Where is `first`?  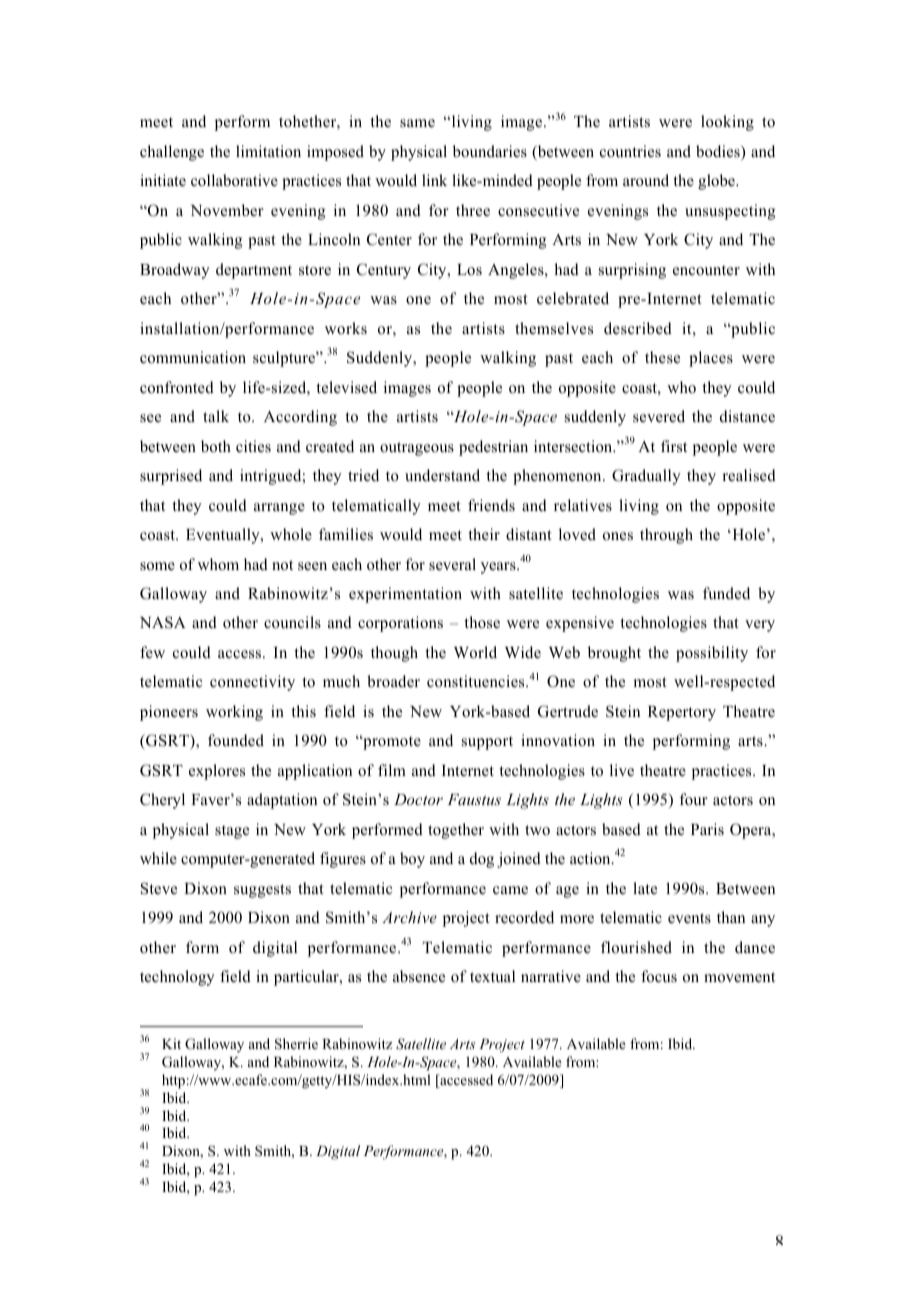 first is located at coordinates (674, 446).
